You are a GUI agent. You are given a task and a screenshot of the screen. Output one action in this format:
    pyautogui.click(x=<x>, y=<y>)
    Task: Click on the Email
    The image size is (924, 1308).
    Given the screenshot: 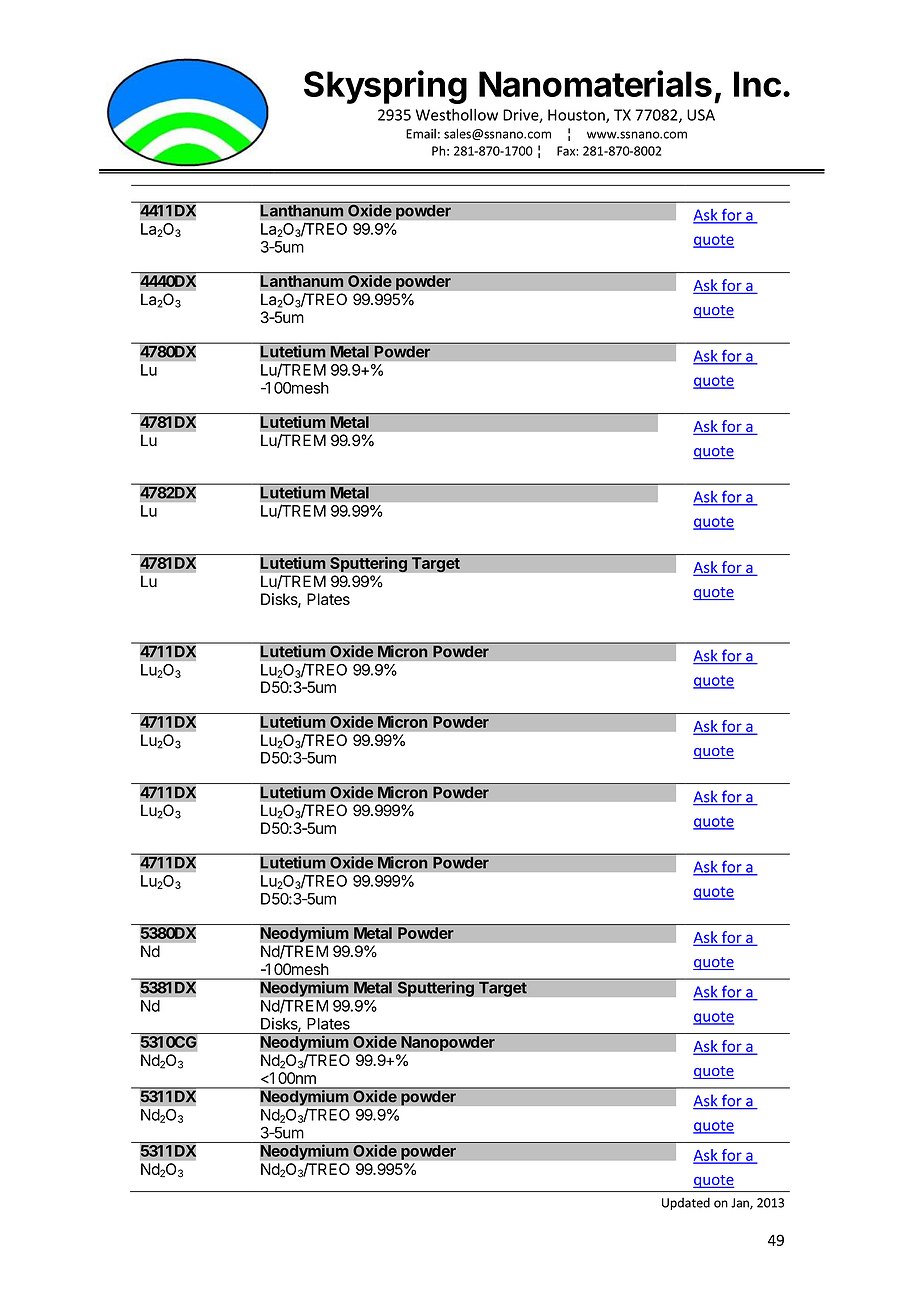 What is the action you would take?
    pyautogui.click(x=421, y=134)
